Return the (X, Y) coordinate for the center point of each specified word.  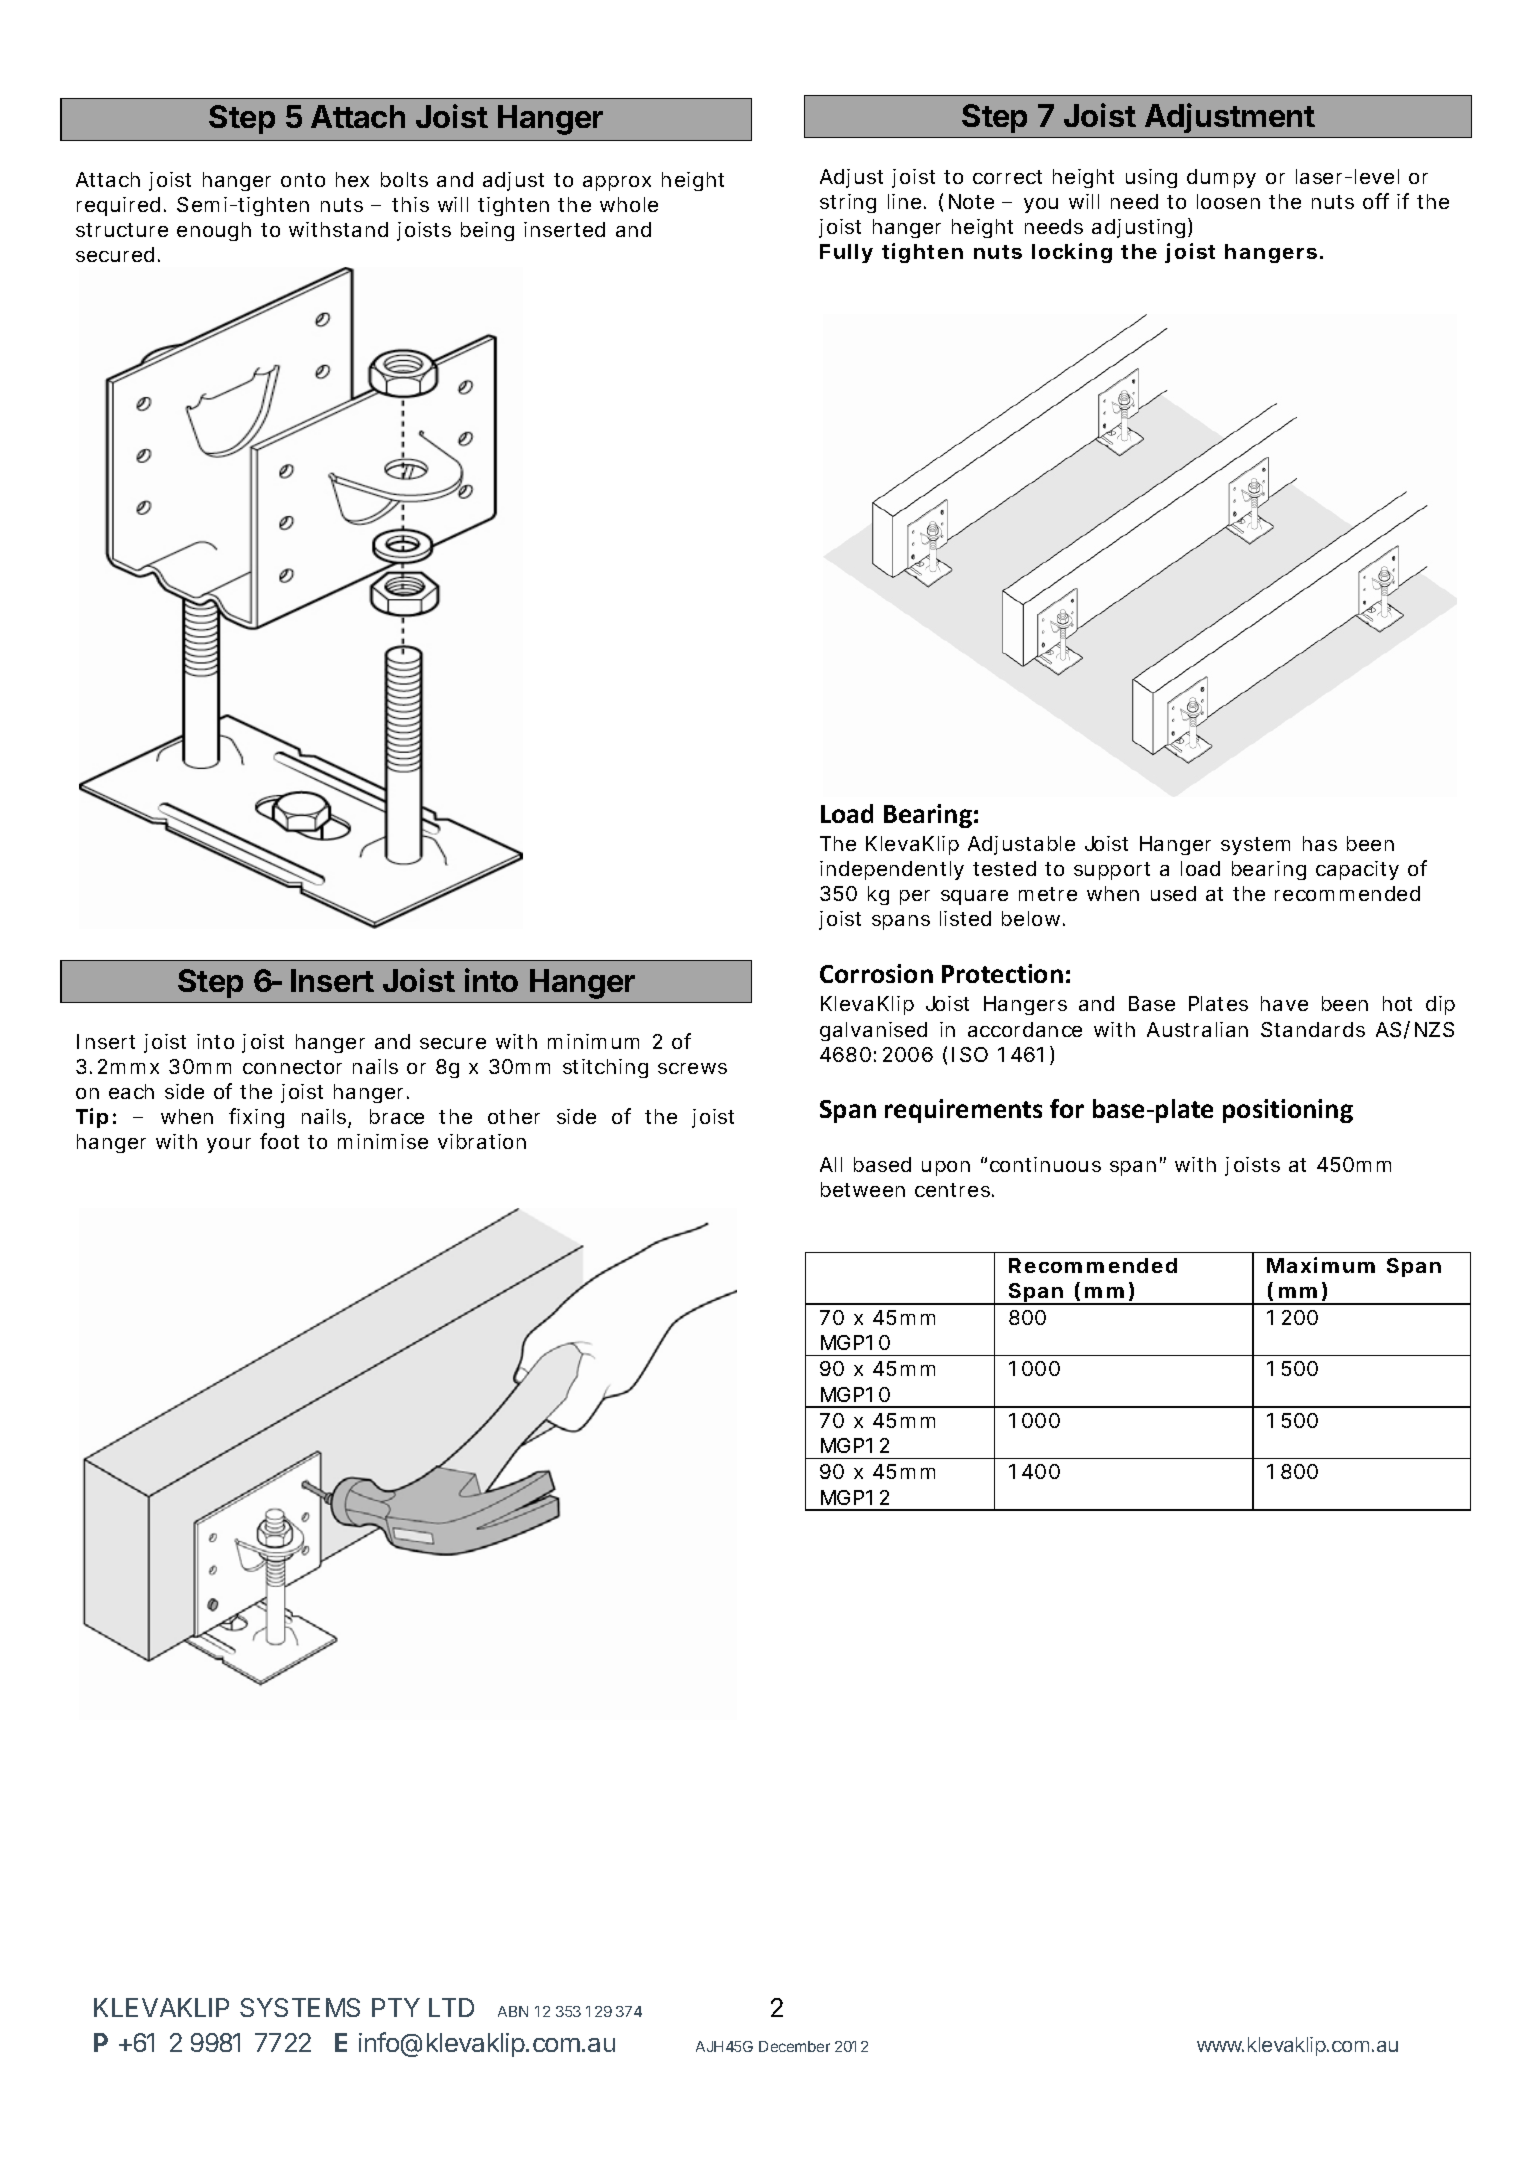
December (794, 2046)
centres (952, 1190)
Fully (846, 253)
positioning (1288, 1111)
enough (214, 231)
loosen (1228, 201)
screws (692, 1068)
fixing (256, 1118)
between (863, 1189)
